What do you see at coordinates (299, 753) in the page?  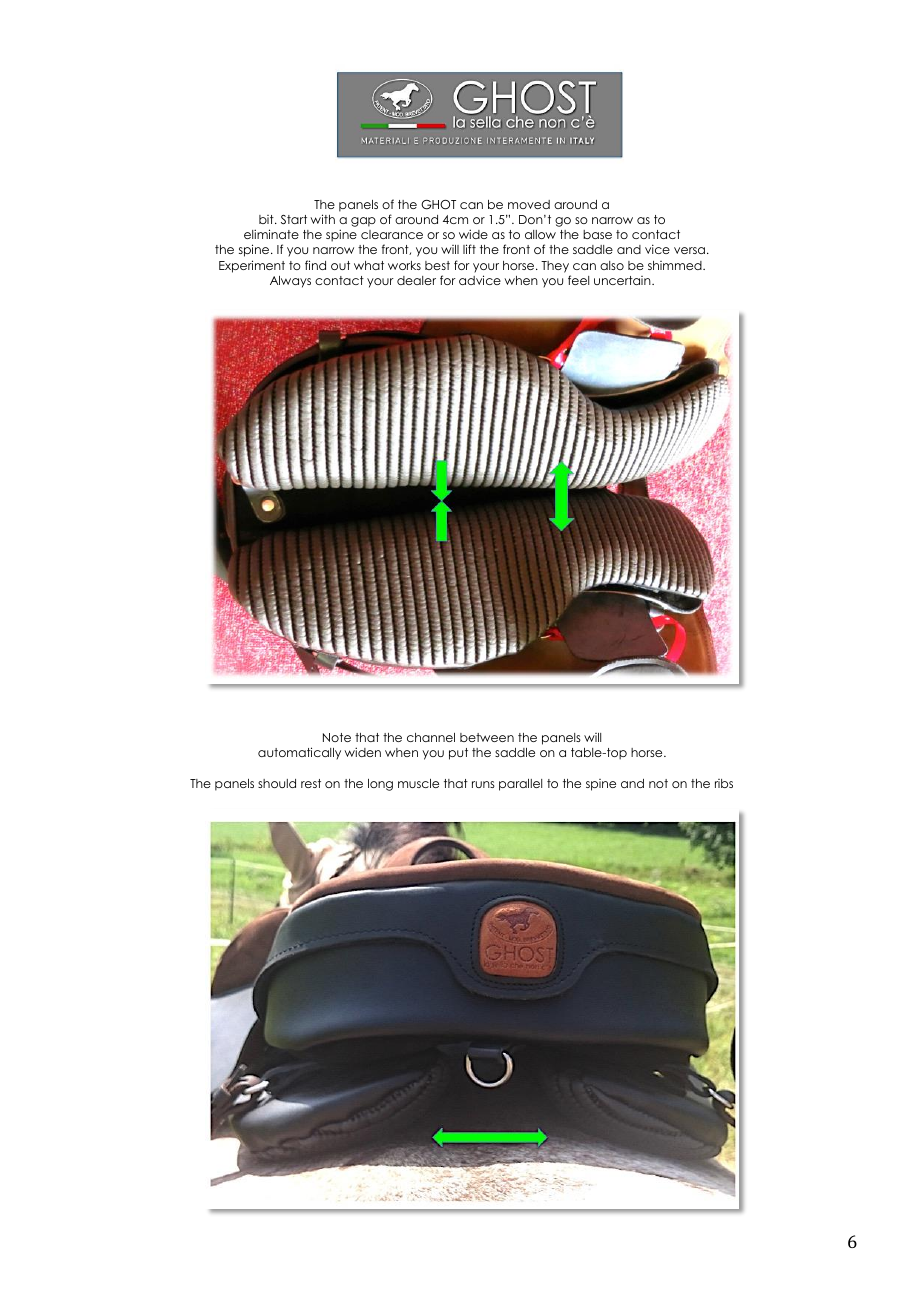 I see `automatically` at bounding box center [299, 753].
